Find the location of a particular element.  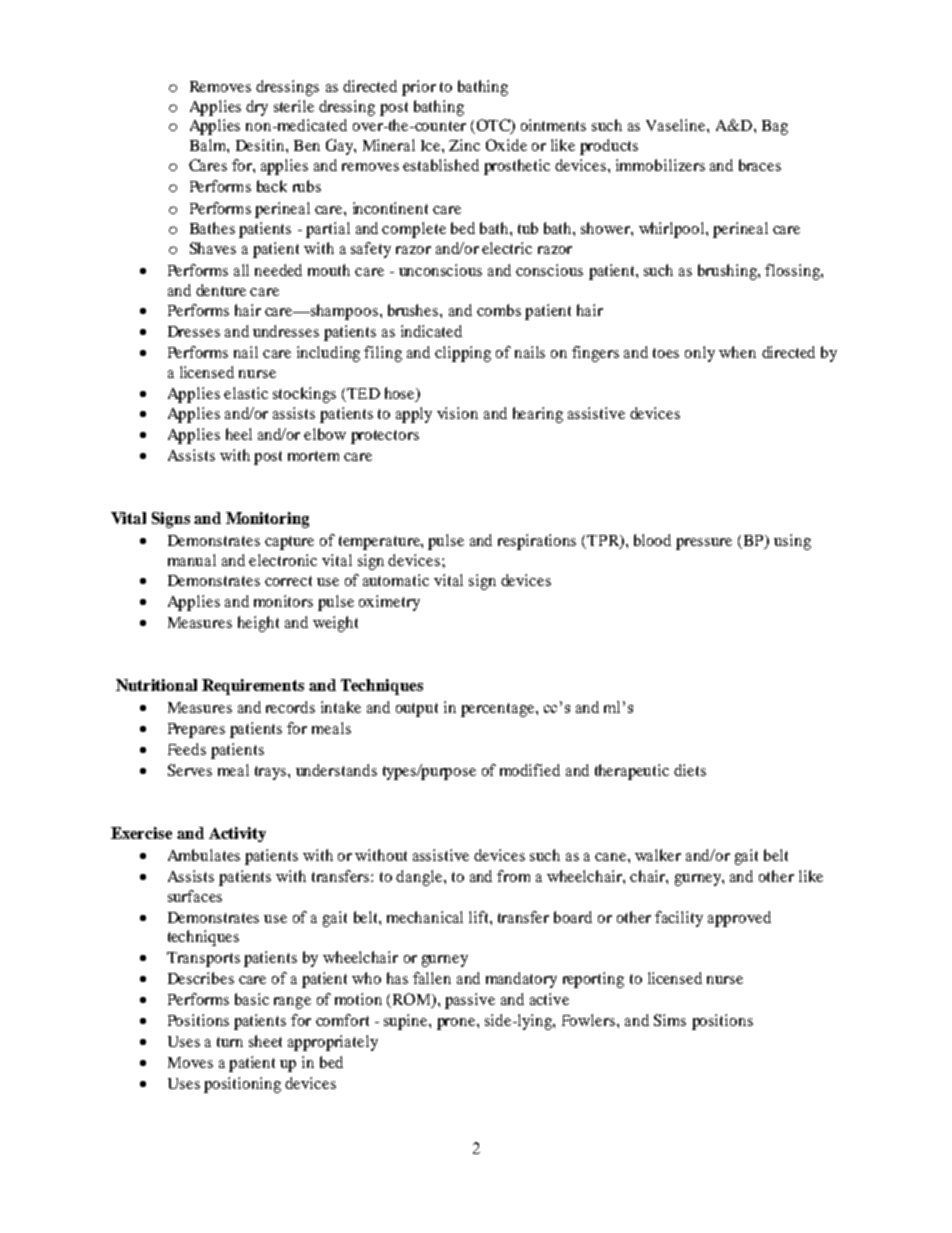

Prepares is located at coordinates (196, 730).
